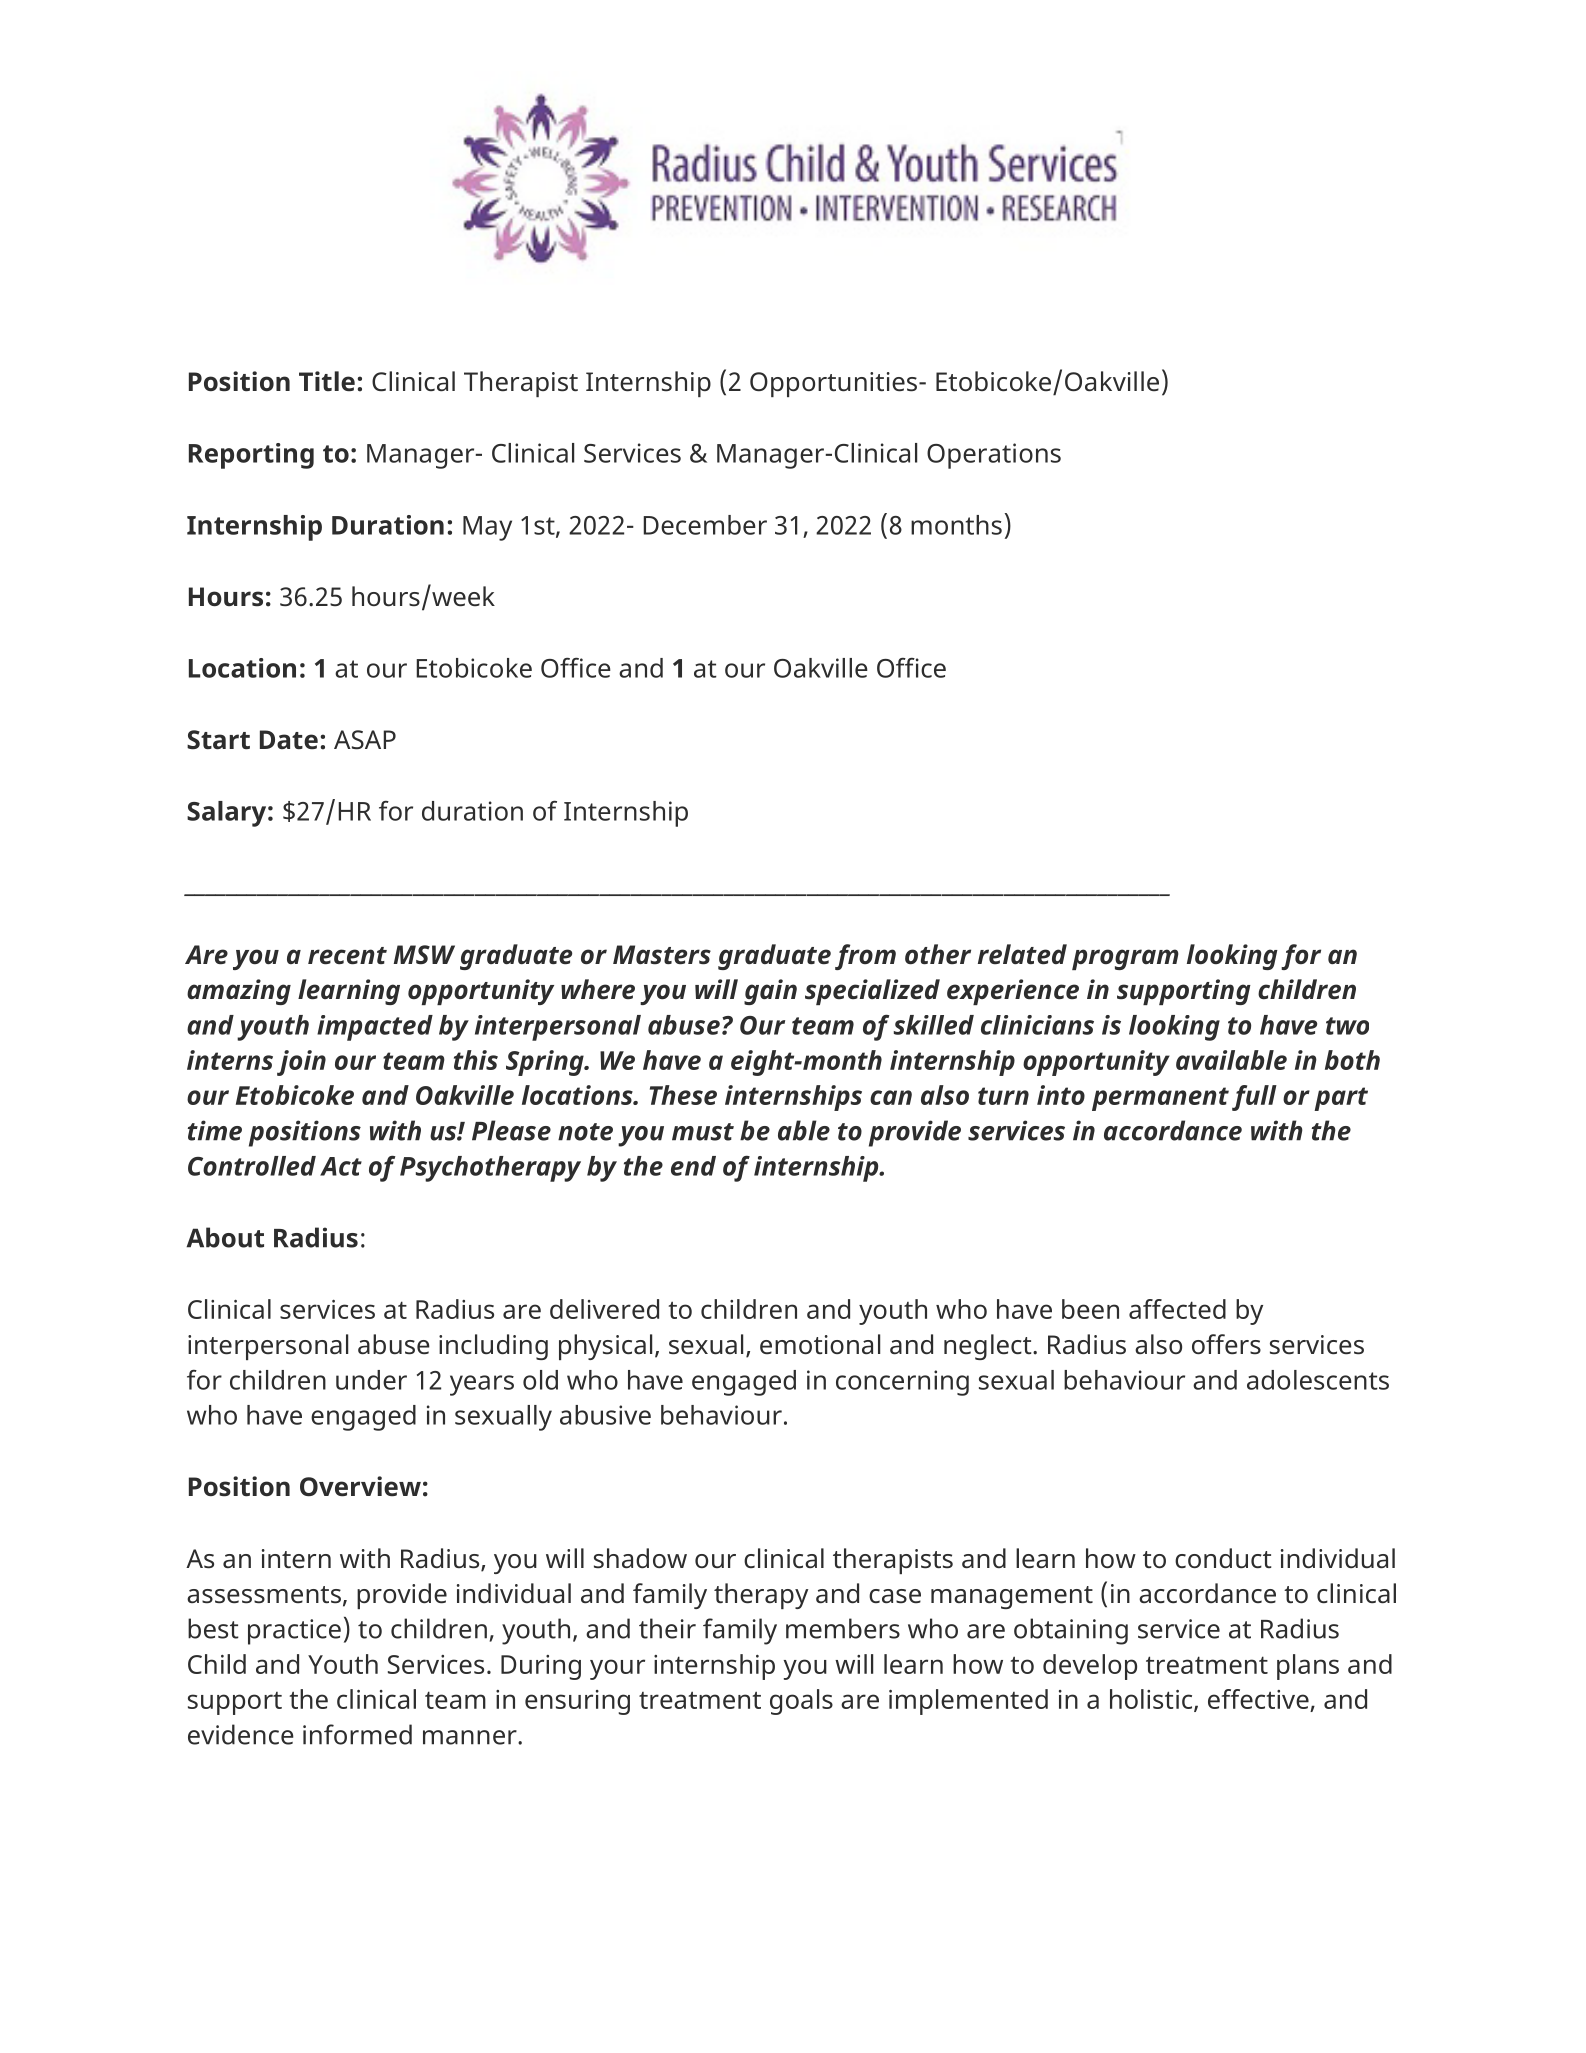 Image resolution: width=1586 pixels, height=2053 pixels. I want to click on full, so click(1254, 1098).
